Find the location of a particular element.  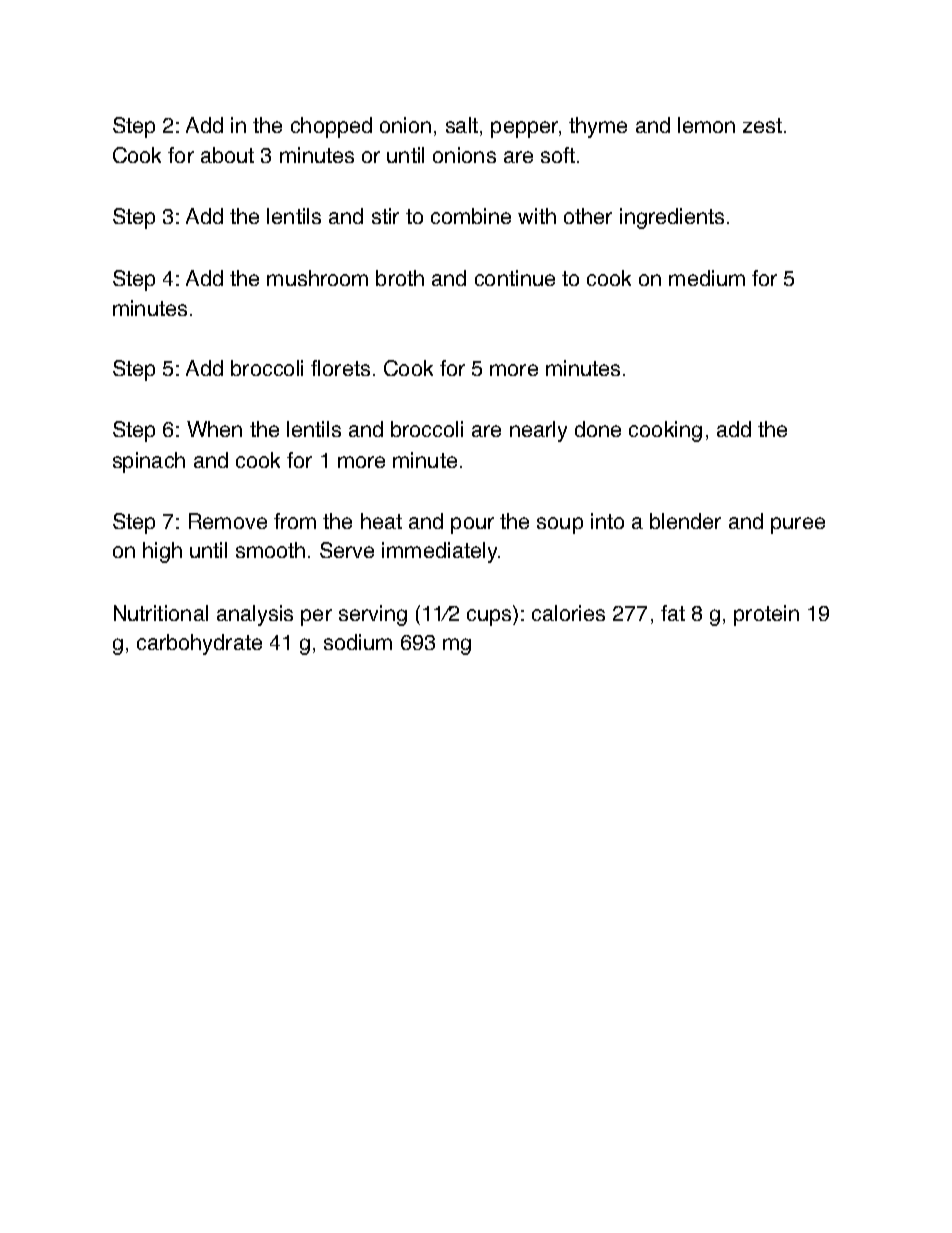

pour is located at coordinates (472, 525).
